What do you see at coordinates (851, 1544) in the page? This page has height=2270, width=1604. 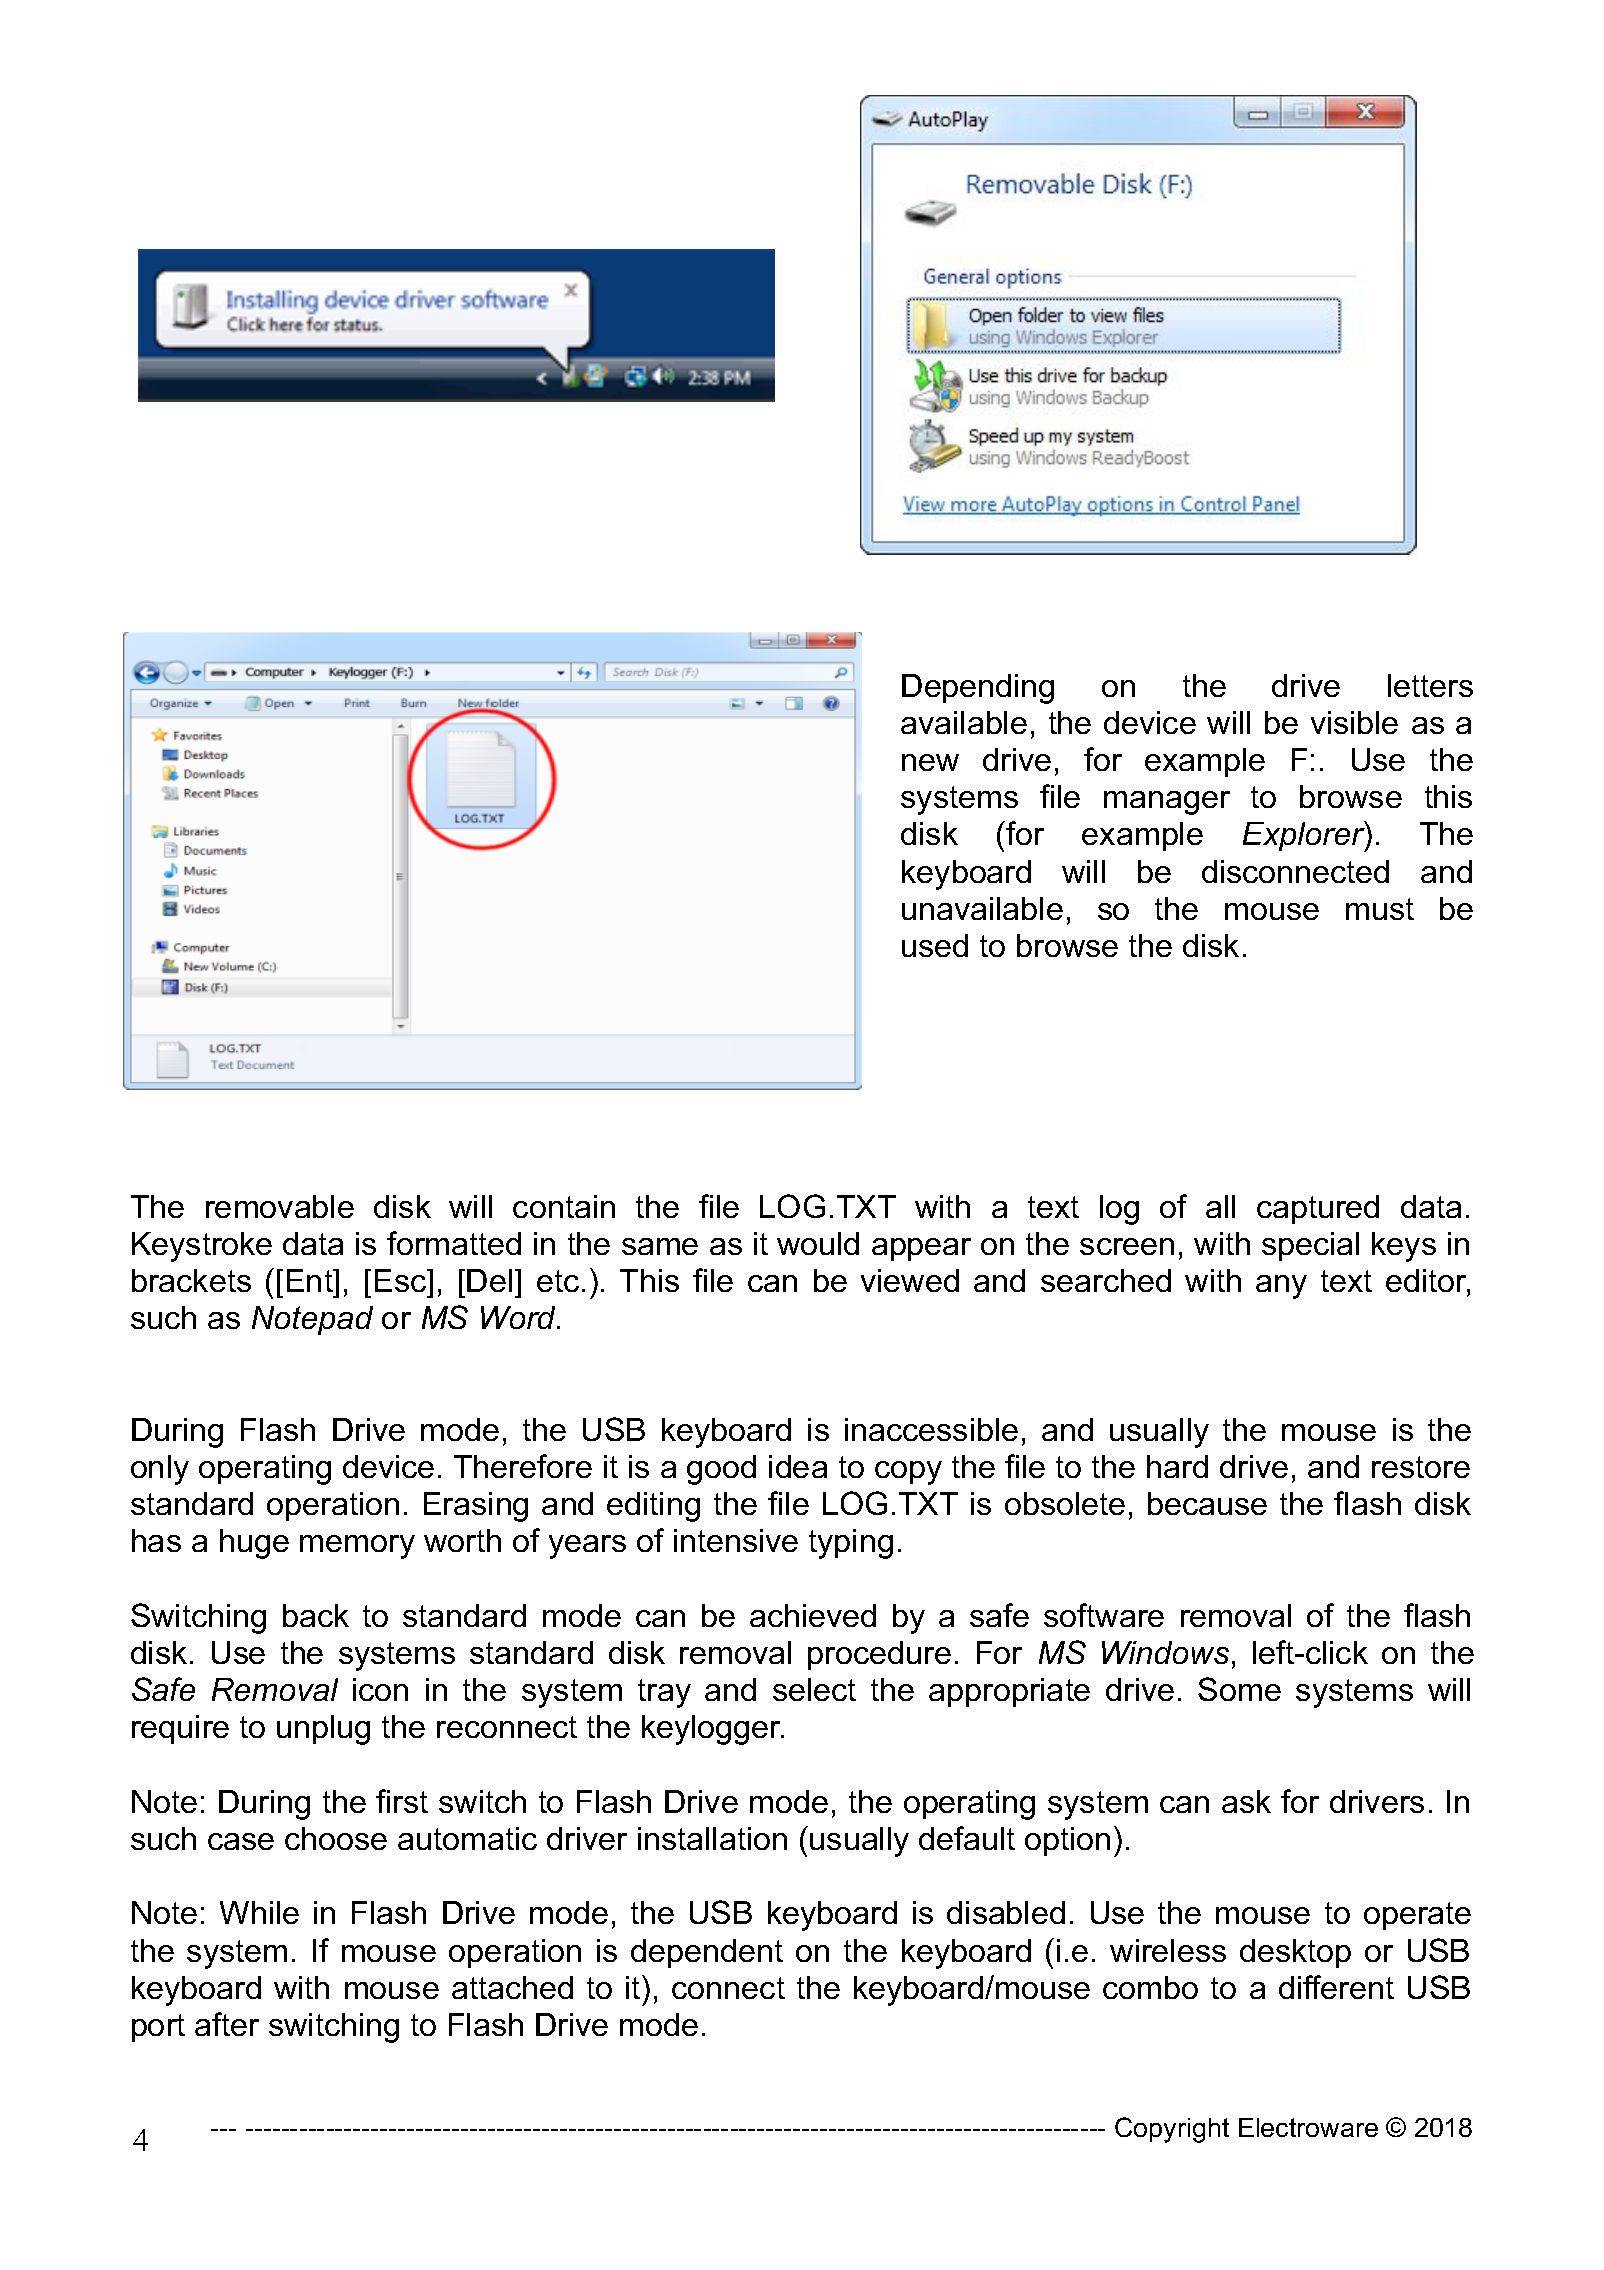 I see `typing` at bounding box center [851, 1544].
